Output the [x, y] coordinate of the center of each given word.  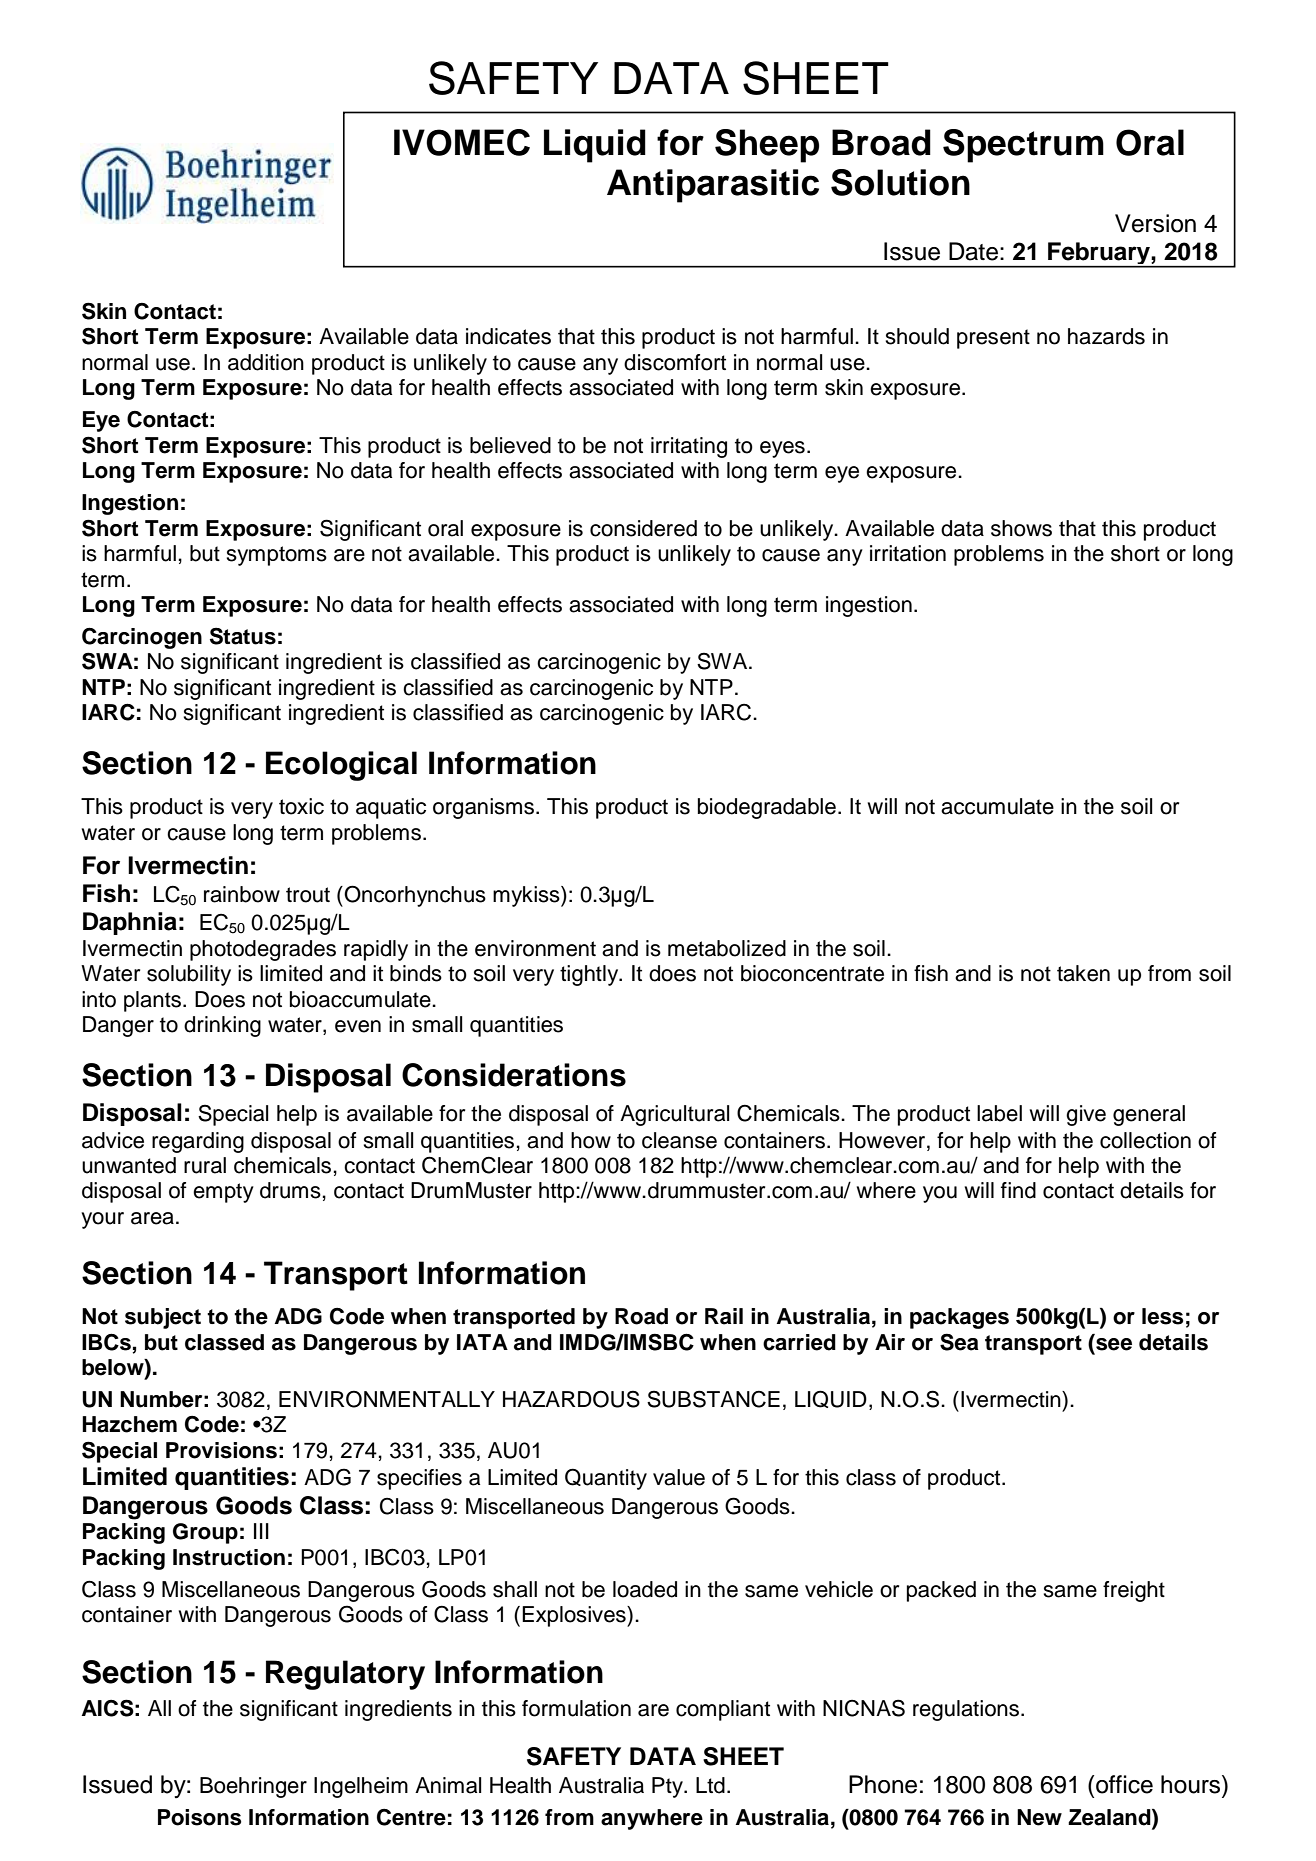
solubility [189, 975]
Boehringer [253, 1787]
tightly [590, 975]
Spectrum [1023, 146]
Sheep [767, 146]
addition [266, 362]
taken [1083, 973]
